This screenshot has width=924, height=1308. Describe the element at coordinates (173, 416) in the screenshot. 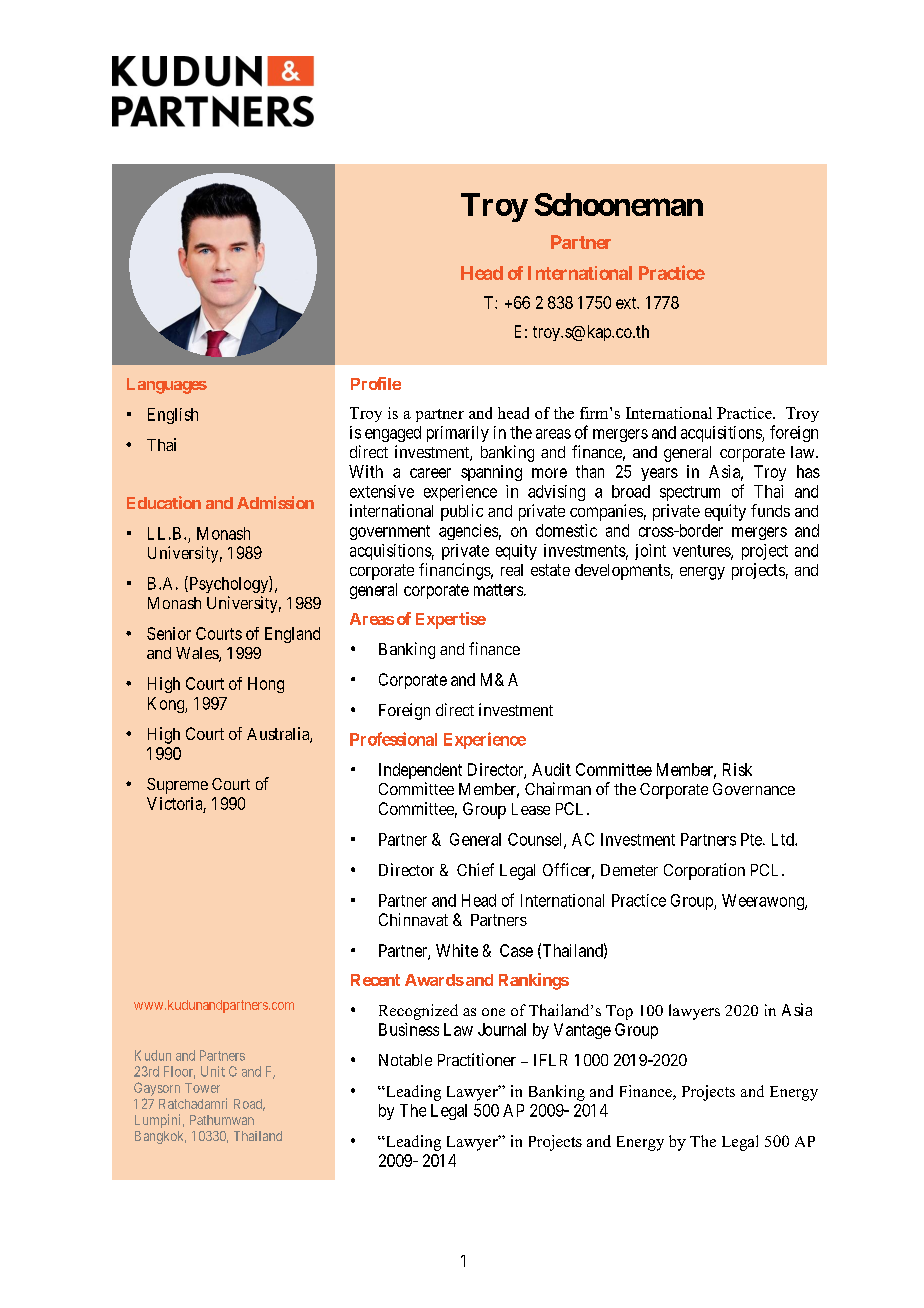

I see `English` at that location.
